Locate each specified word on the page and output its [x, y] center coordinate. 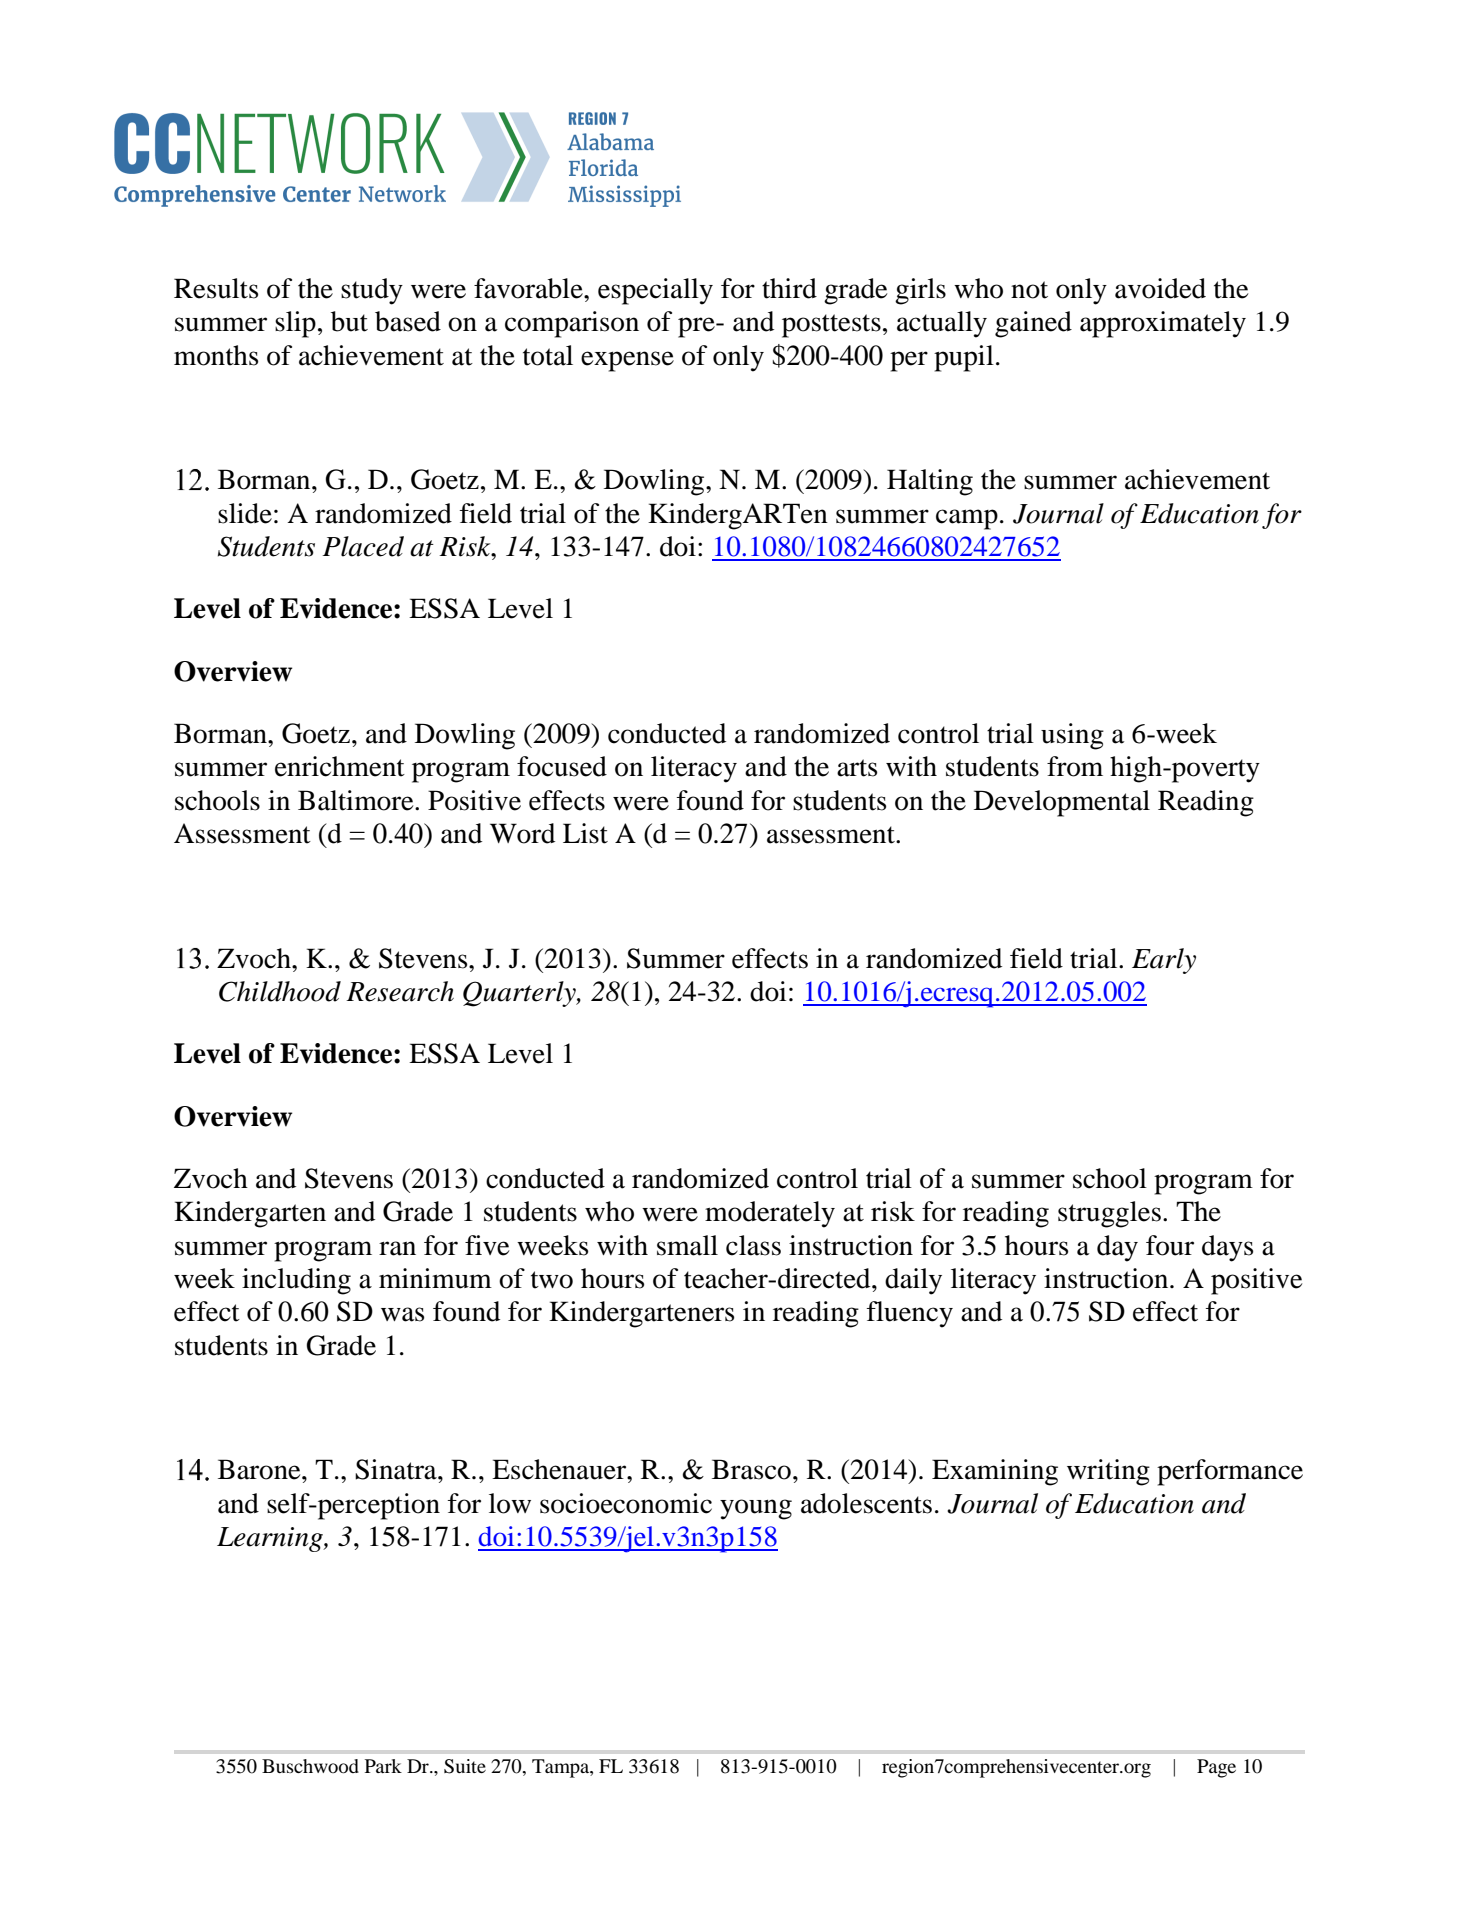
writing [1108, 1472]
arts [857, 768]
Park [383, 1766]
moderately [770, 1214]
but [349, 321]
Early [1164, 961]
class [753, 1245]
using [1072, 736]
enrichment [340, 766]
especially [655, 291]
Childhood [280, 991]
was [402, 1314]
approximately [1163, 324]
